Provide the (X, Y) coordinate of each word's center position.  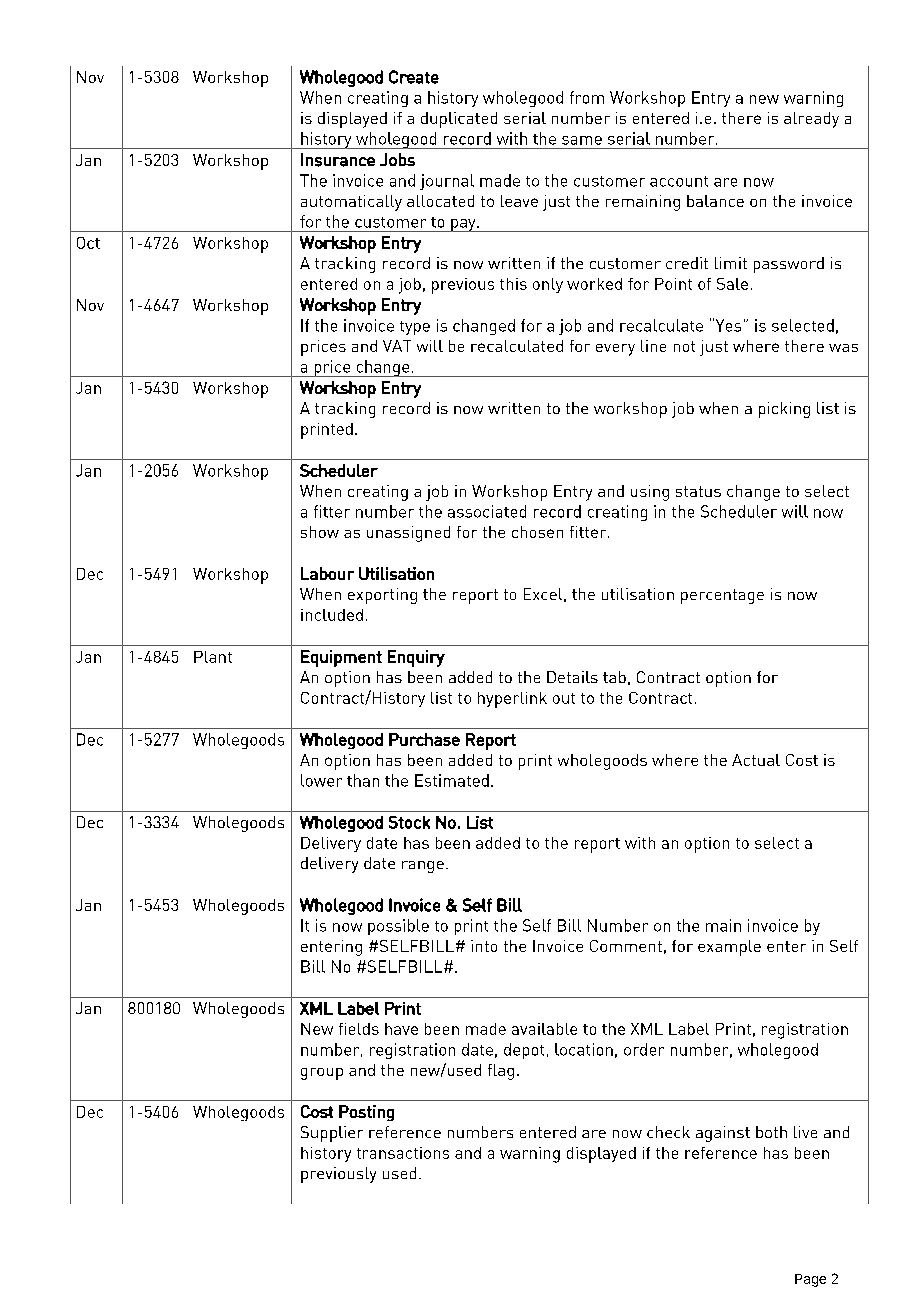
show (320, 532)
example (729, 948)
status (698, 491)
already (811, 120)
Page (810, 1280)
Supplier (332, 1134)
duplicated (459, 120)
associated (487, 511)
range (423, 867)
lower (321, 780)
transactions (403, 1153)
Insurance (338, 160)
